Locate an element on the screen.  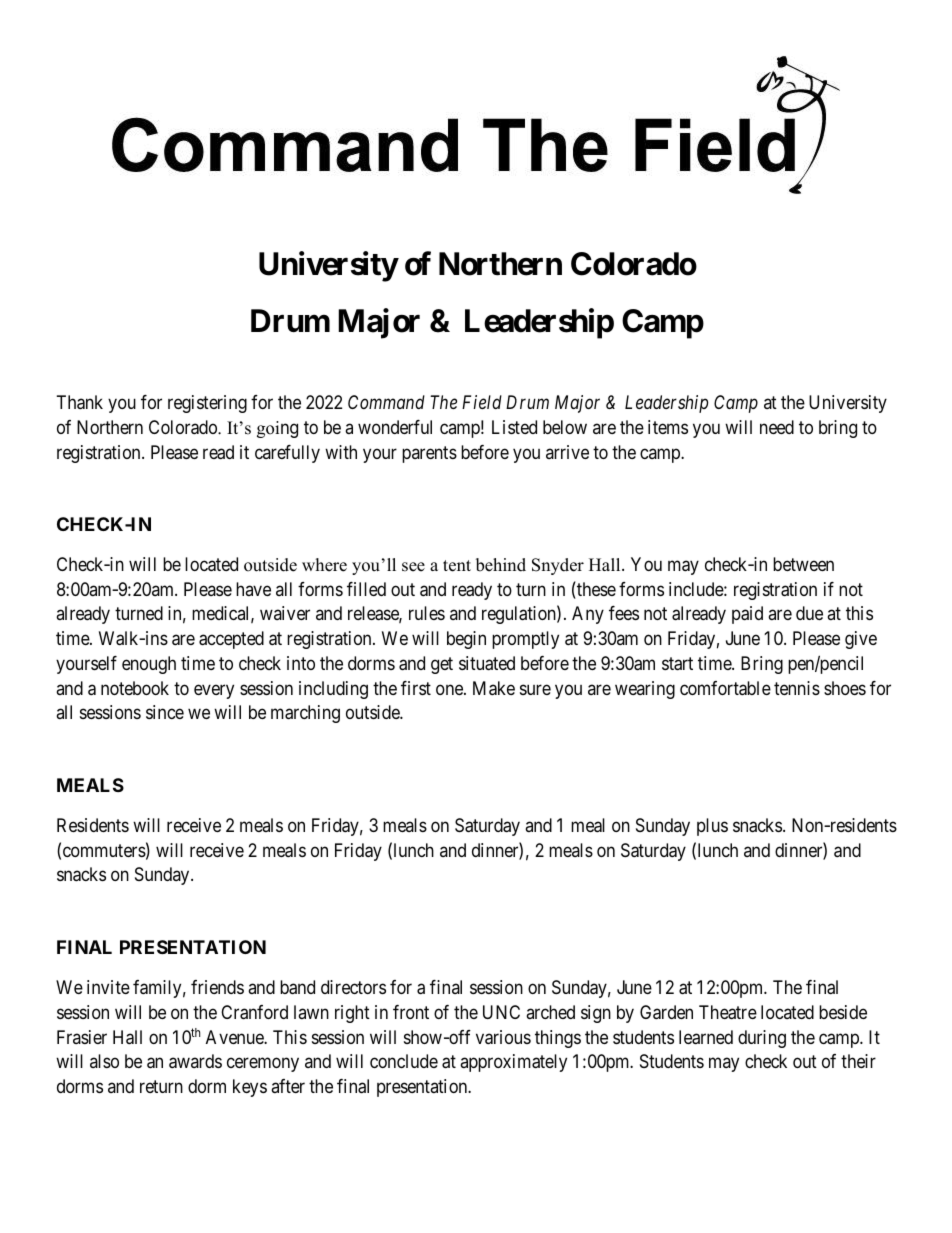
registering is located at coordinates (207, 404).
